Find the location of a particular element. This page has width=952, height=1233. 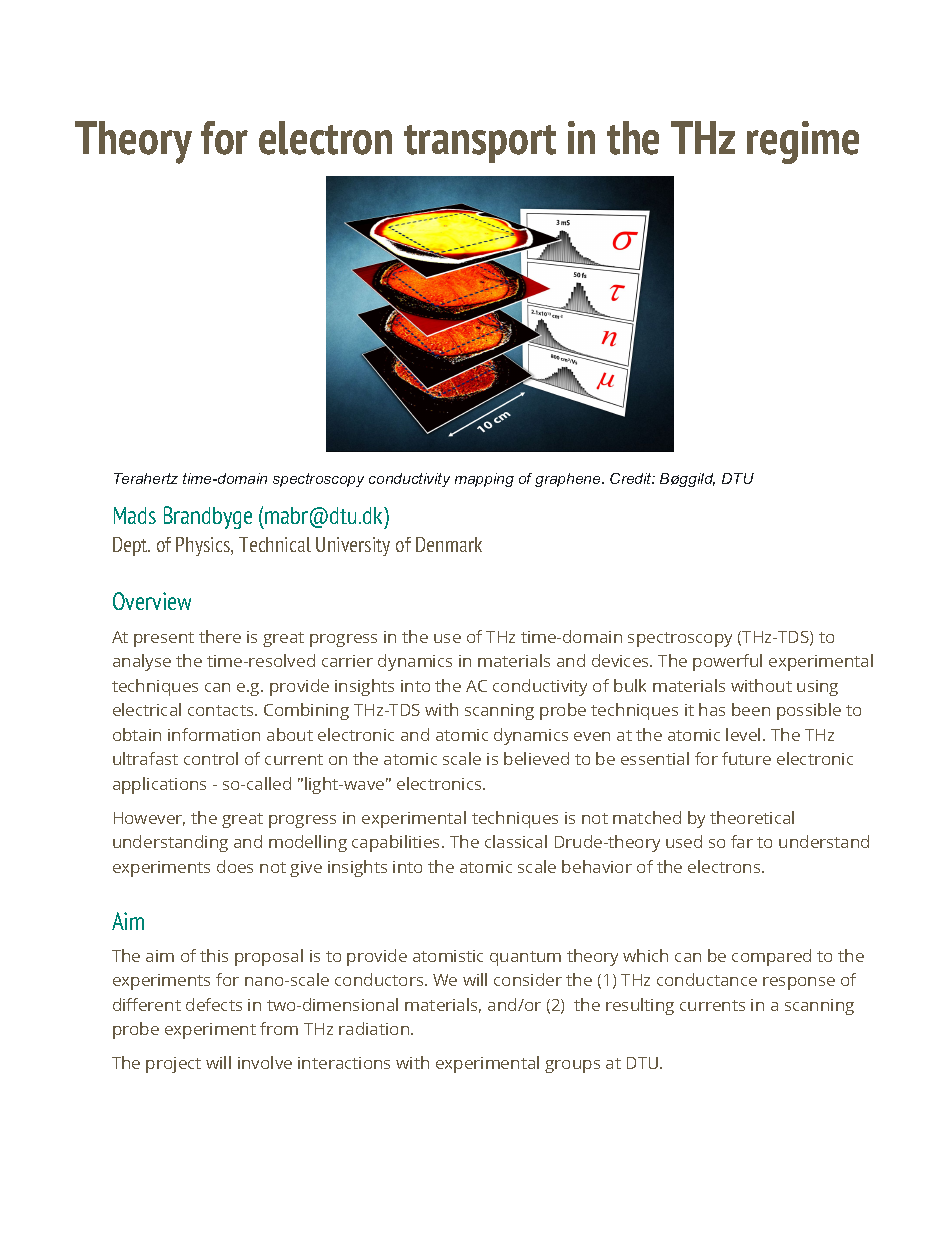

control is located at coordinates (211, 758).
